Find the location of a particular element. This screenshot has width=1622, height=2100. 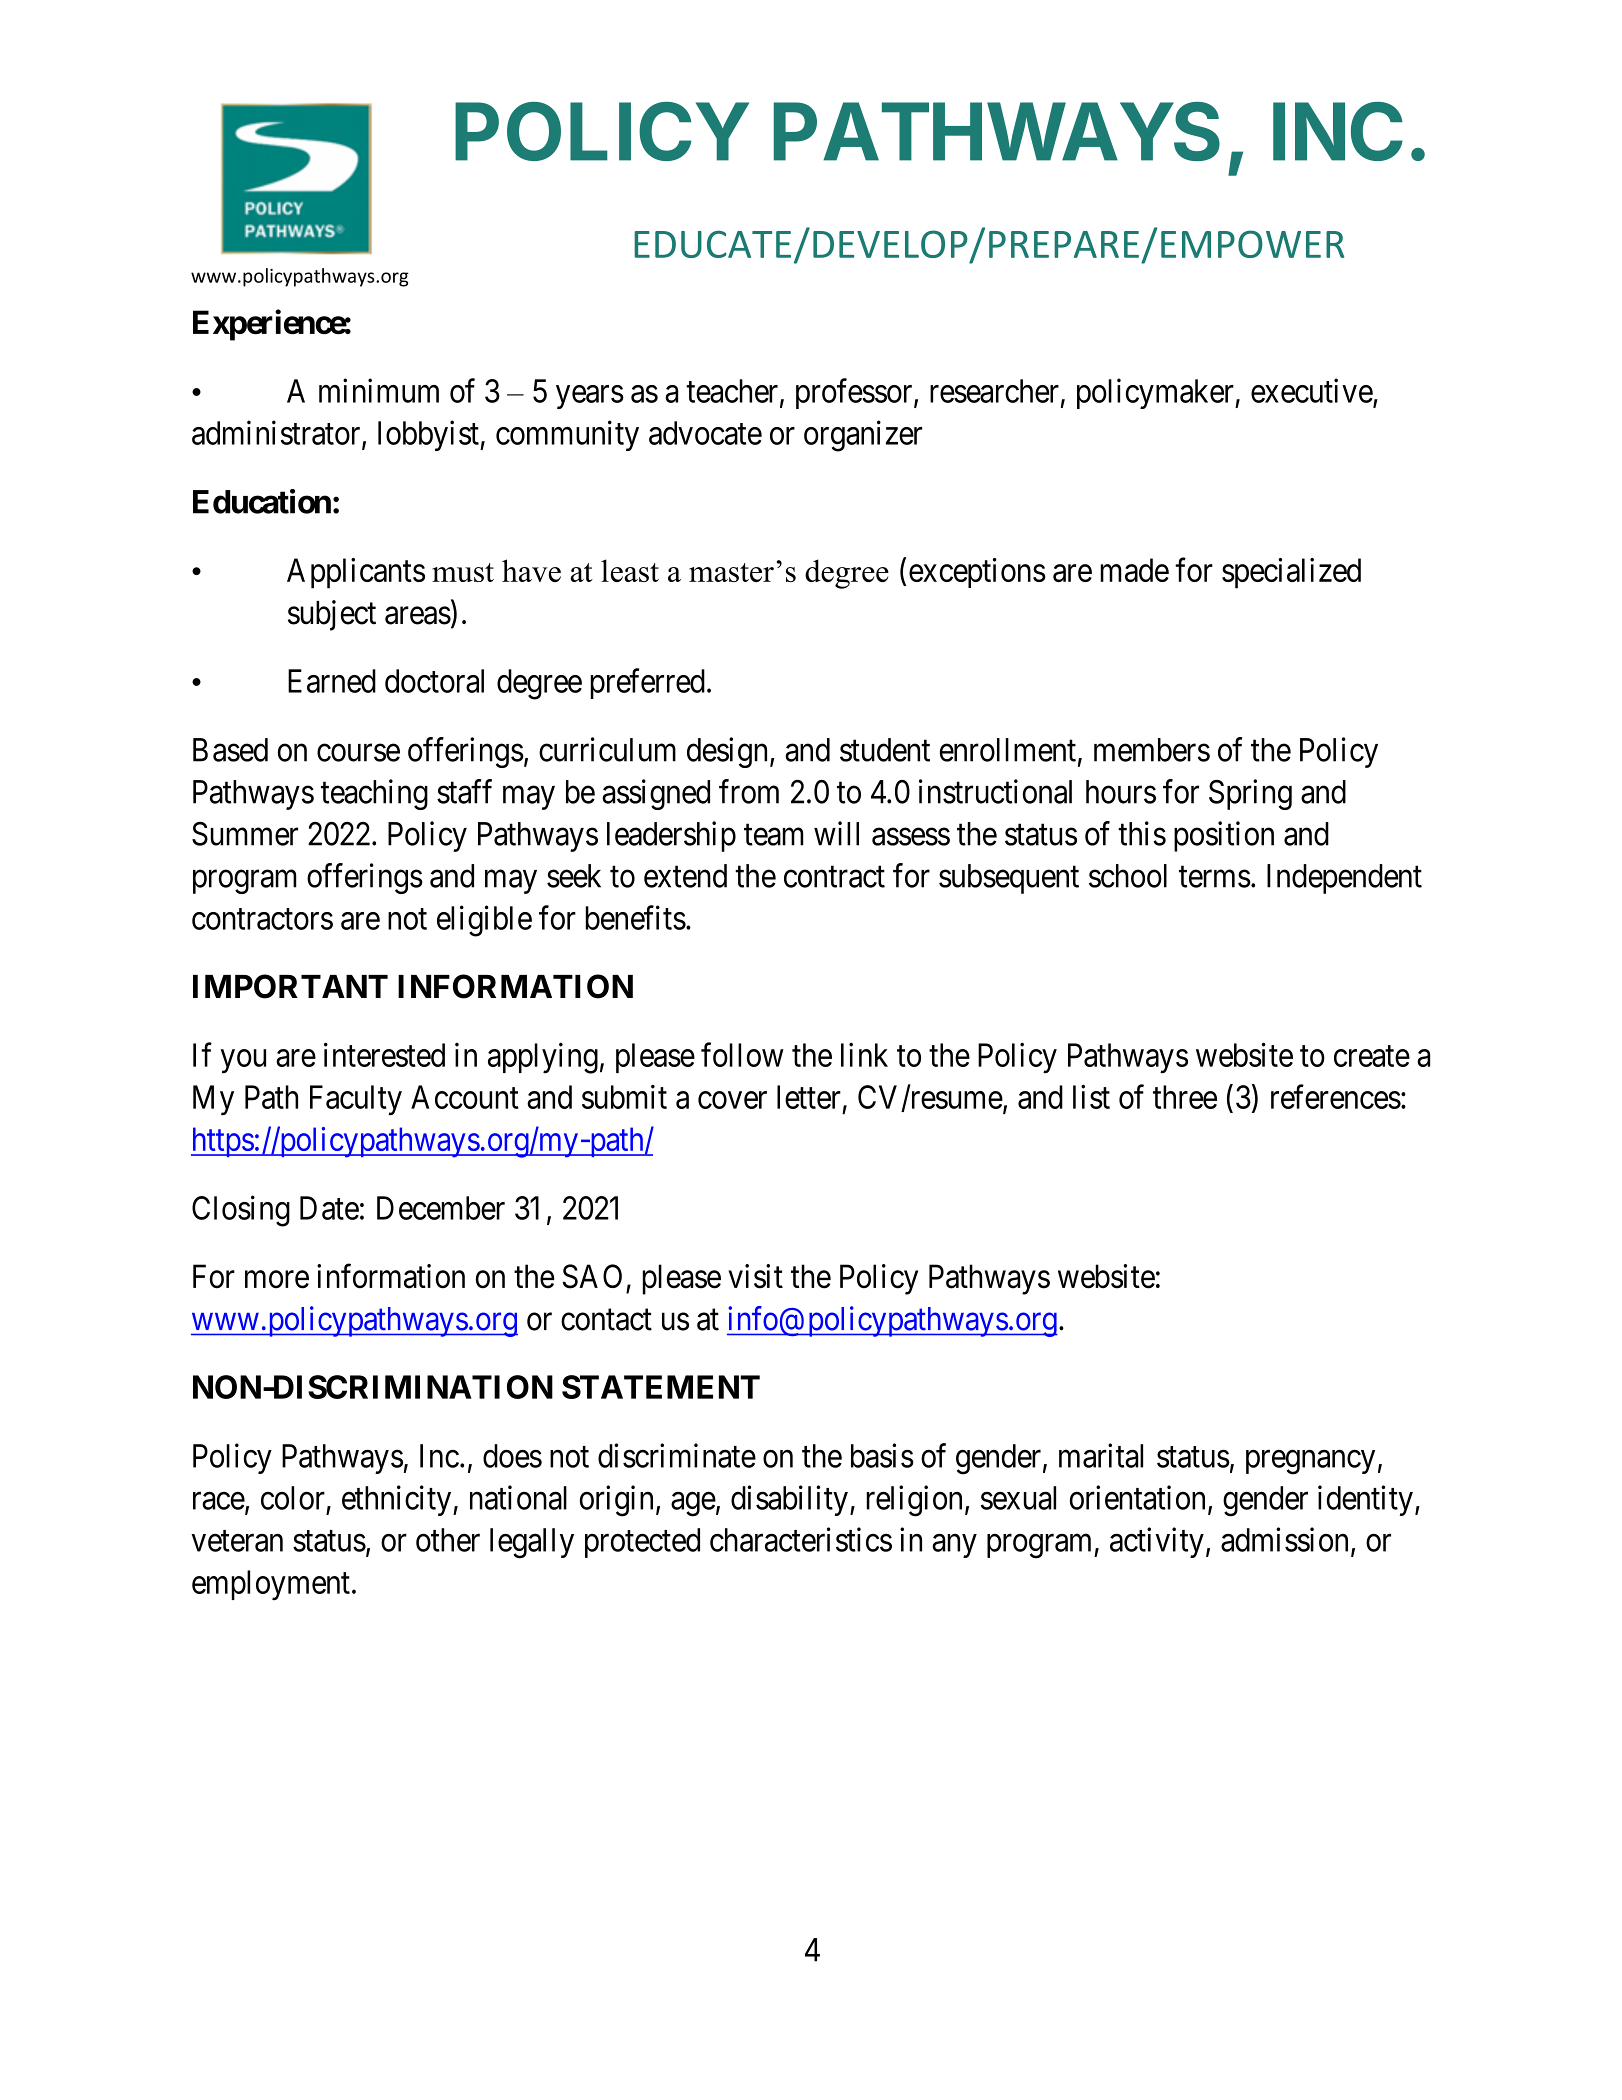

lobbyist is located at coordinates (429, 435).
